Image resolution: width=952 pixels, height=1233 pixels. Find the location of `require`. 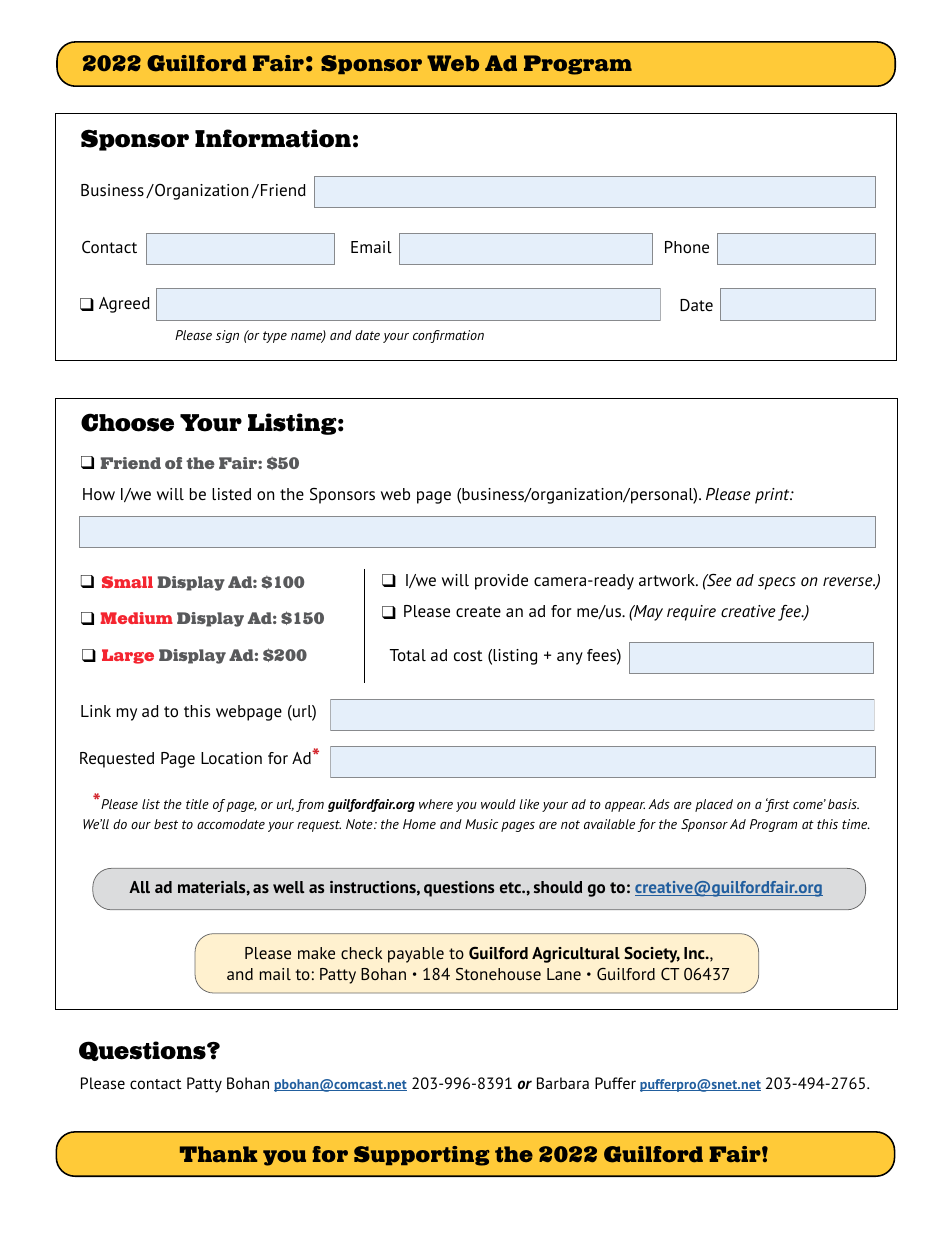

require is located at coordinates (691, 613).
